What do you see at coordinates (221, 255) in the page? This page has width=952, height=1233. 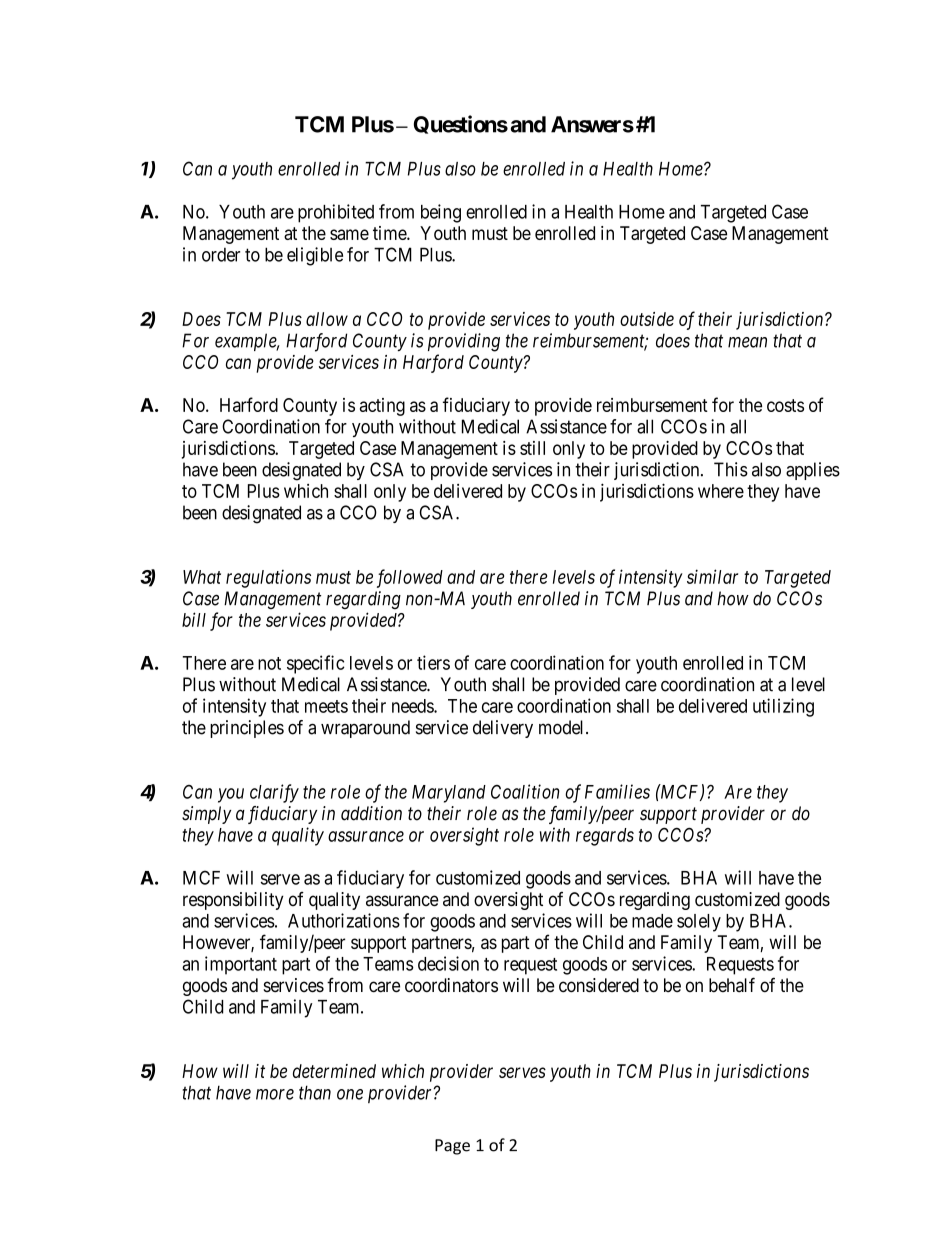 I see `order` at bounding box center [221, 255].
